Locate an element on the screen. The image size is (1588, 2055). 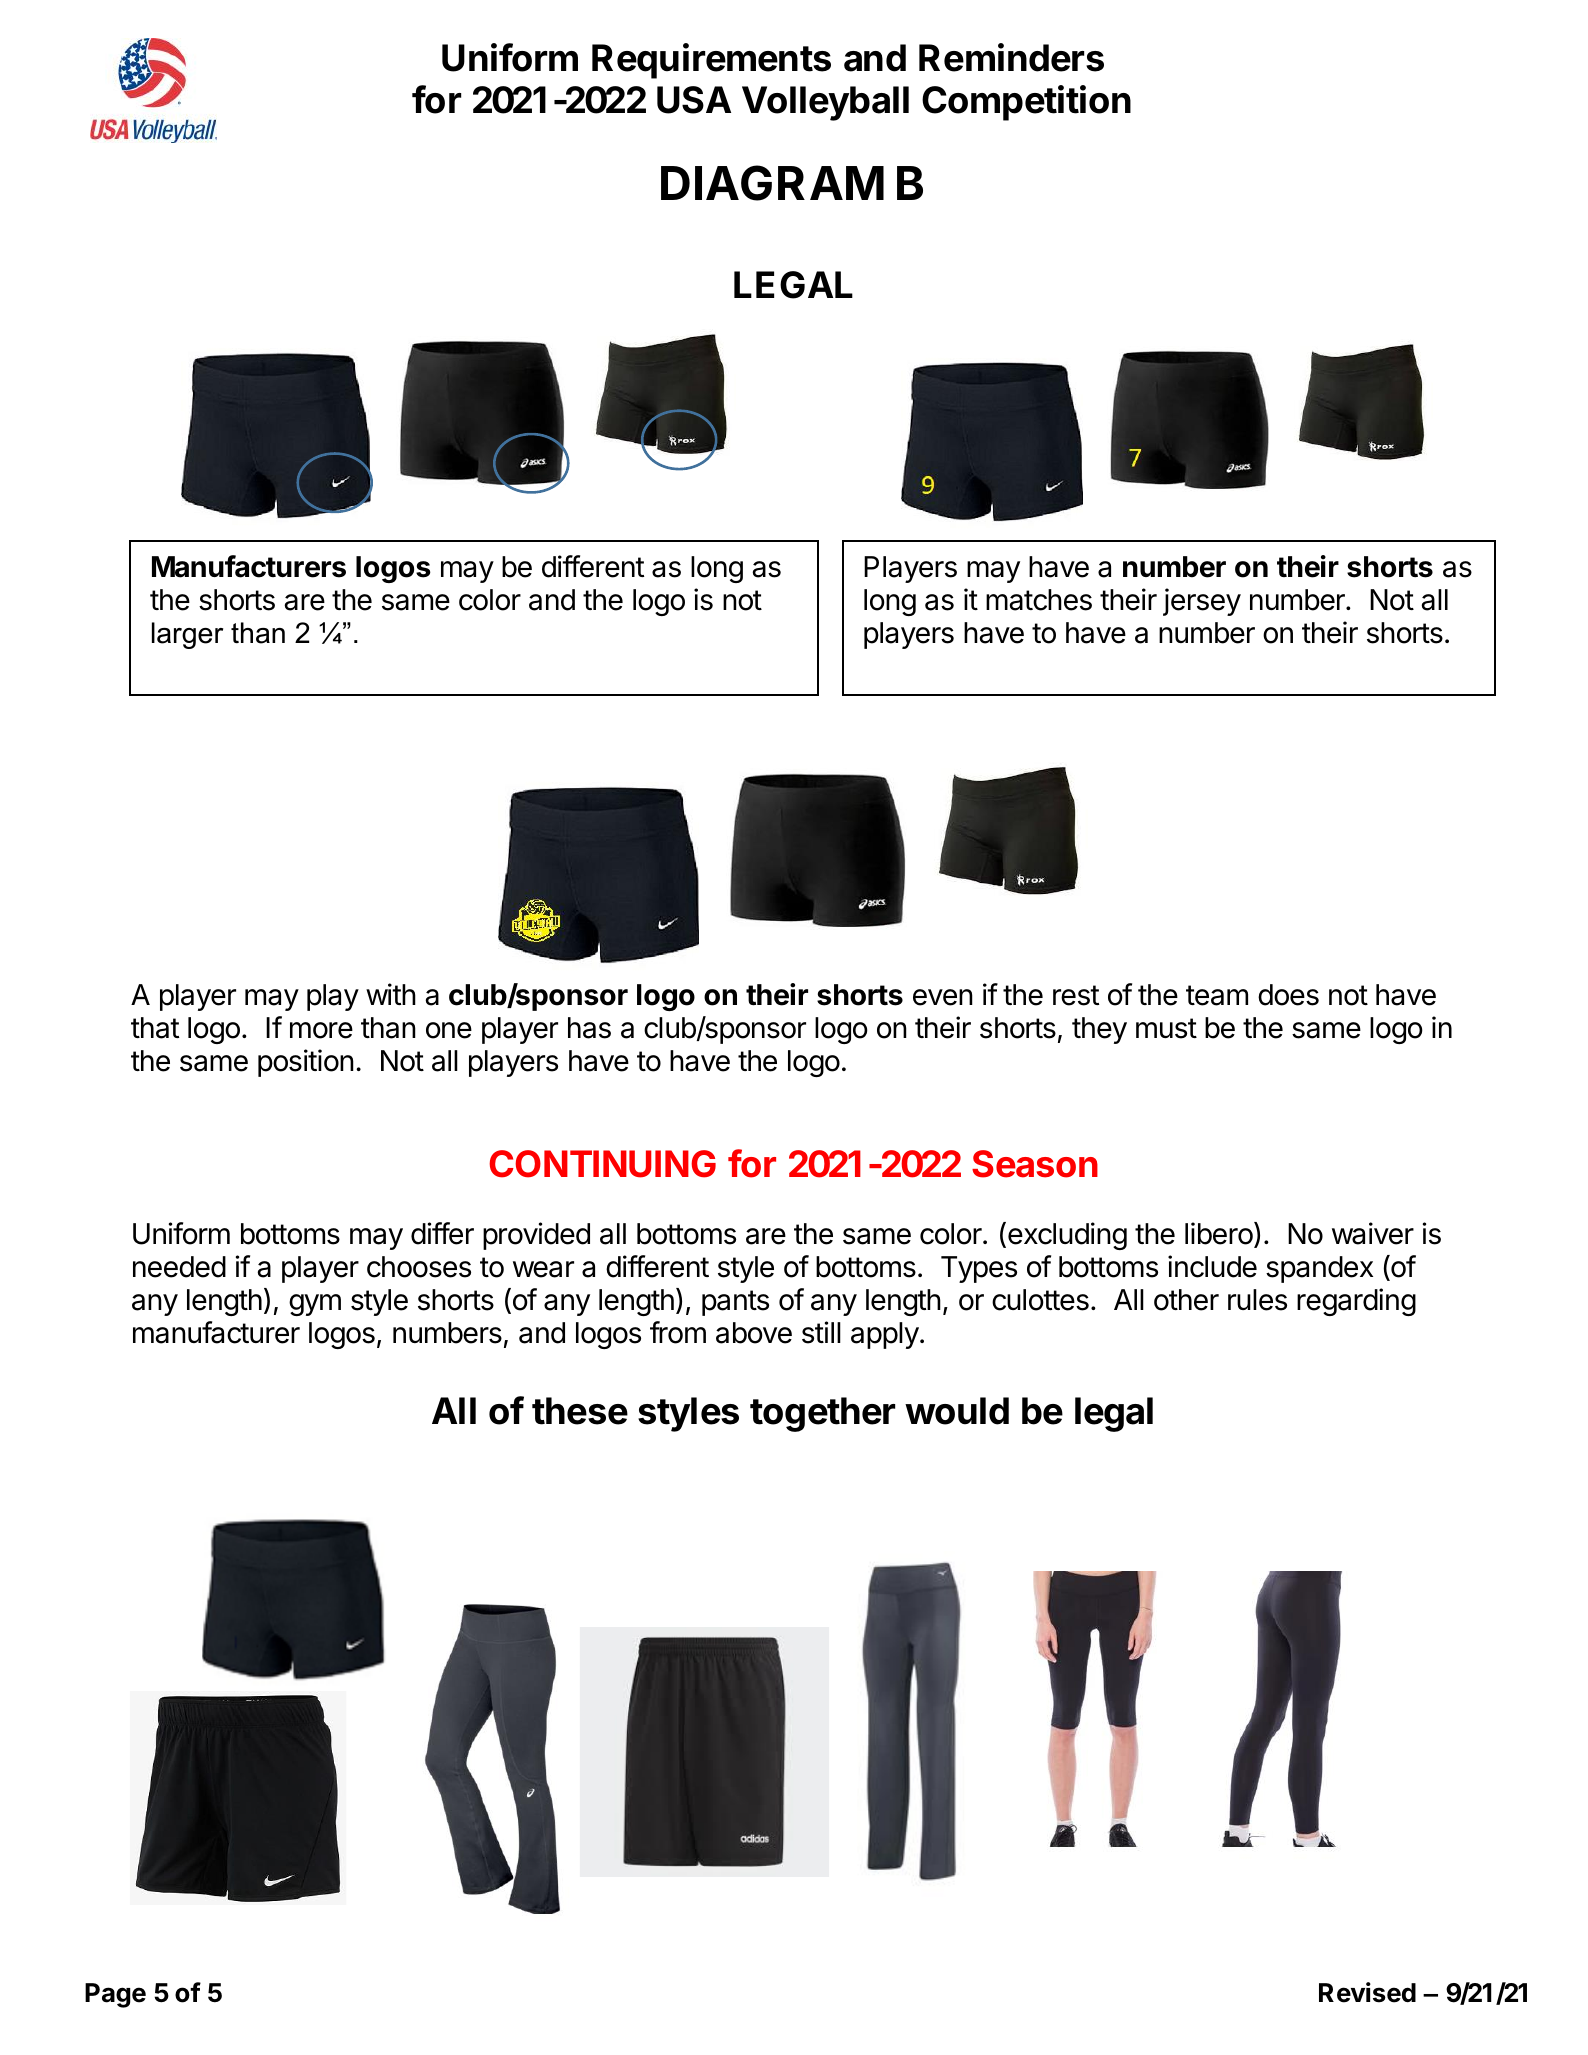
Requirements is located at coordinates (711, 61).
